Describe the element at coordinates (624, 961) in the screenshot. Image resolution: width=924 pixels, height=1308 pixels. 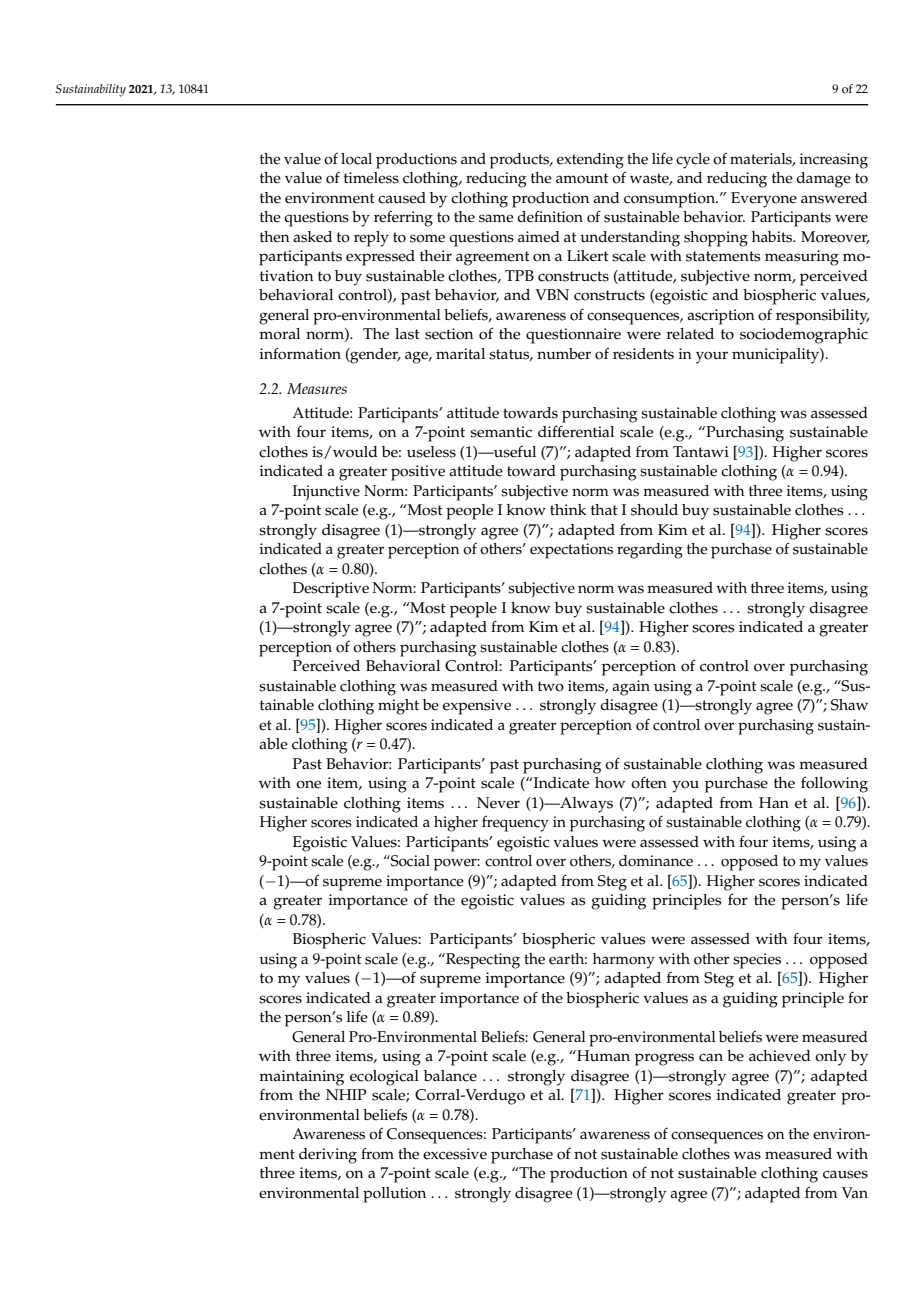
I see `harmony` at that location.
